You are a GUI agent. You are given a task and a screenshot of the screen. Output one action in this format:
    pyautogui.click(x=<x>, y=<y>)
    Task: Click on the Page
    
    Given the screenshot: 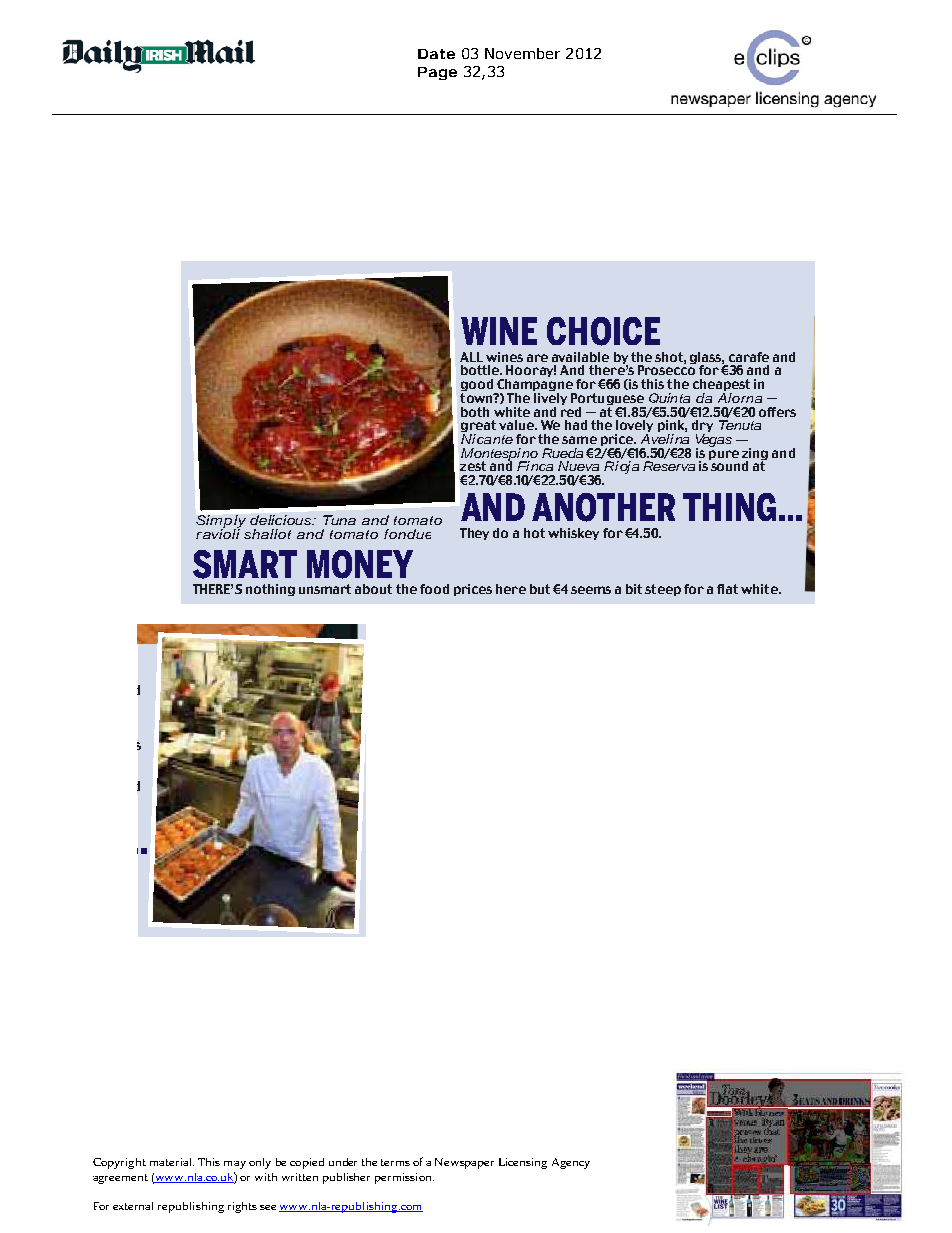 What is the action you would take?
    pyautogui.click(x=437, y=73)
